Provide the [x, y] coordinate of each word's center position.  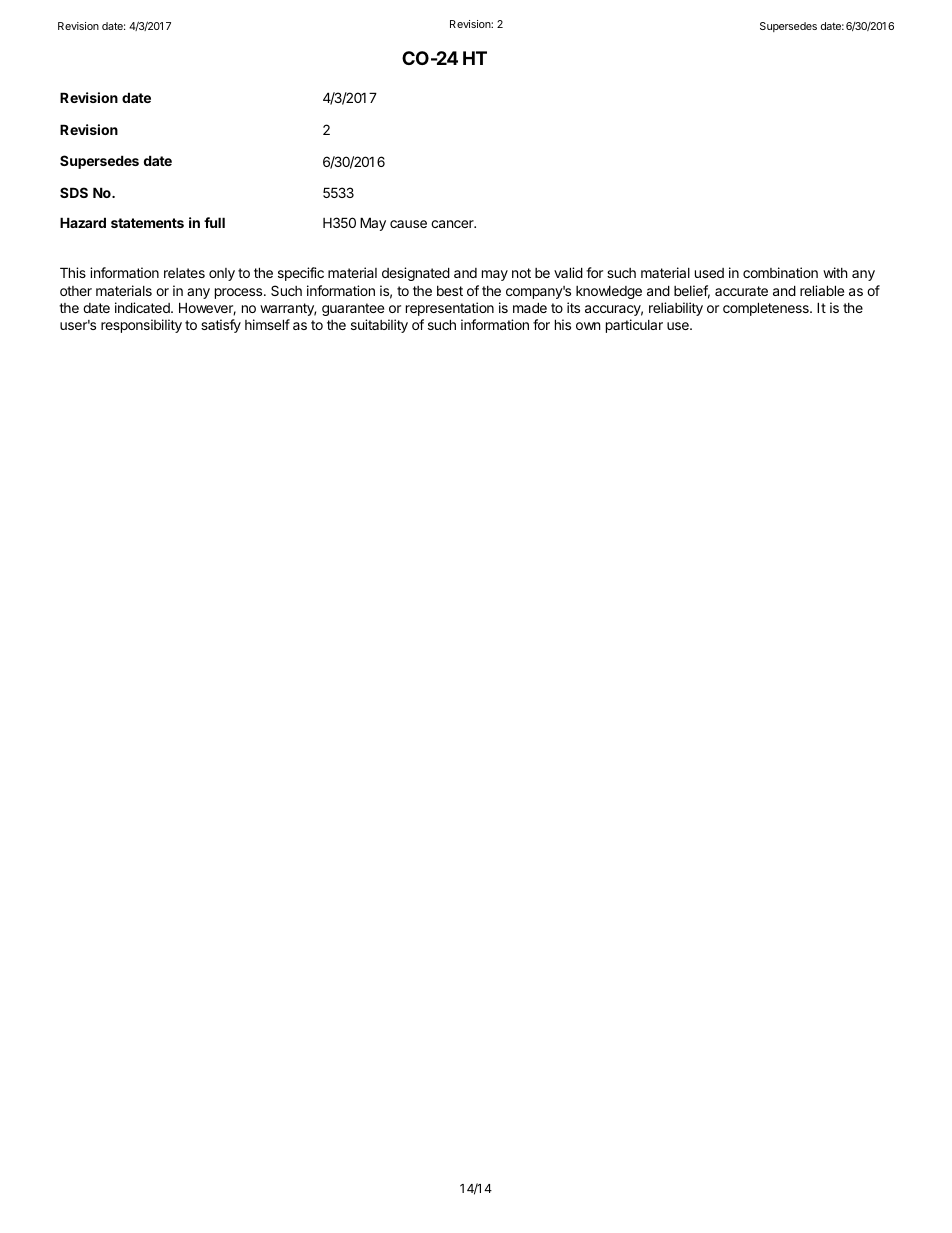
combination [780, 272]
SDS [74, 192]
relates [184, 273]
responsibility [141, 326]
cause [408, 224]
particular [634, 326]
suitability [379, 326]
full [214, 222]
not [521, 273]
